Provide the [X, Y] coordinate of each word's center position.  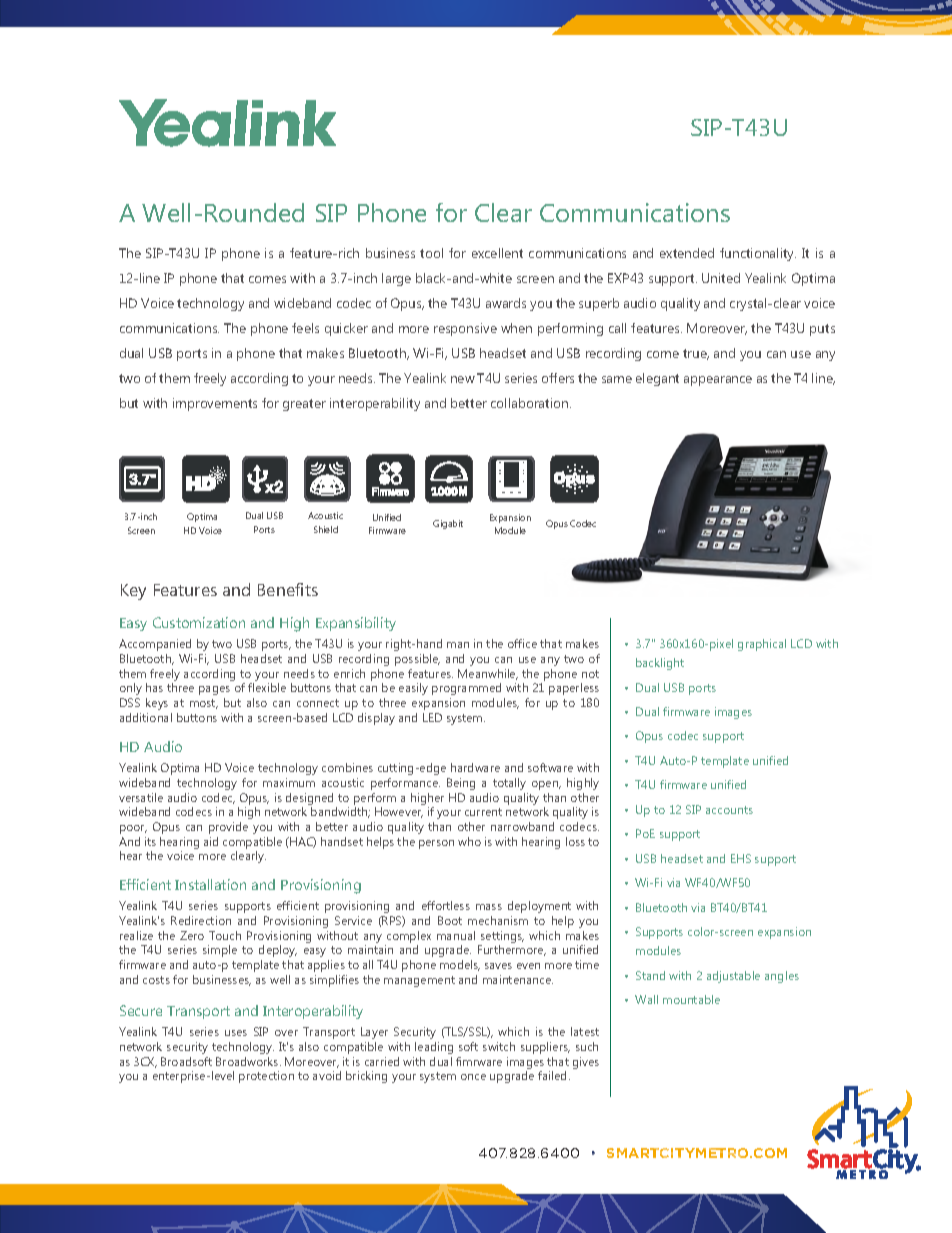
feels [305, 328]
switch [499, 1046]
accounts [729, 810]
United [721, 278]
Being [461, 784]
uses [236, 1033]
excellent [497, 253]
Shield [326, 529]
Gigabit [448, 524]
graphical [762, 645]
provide [228, 828]
